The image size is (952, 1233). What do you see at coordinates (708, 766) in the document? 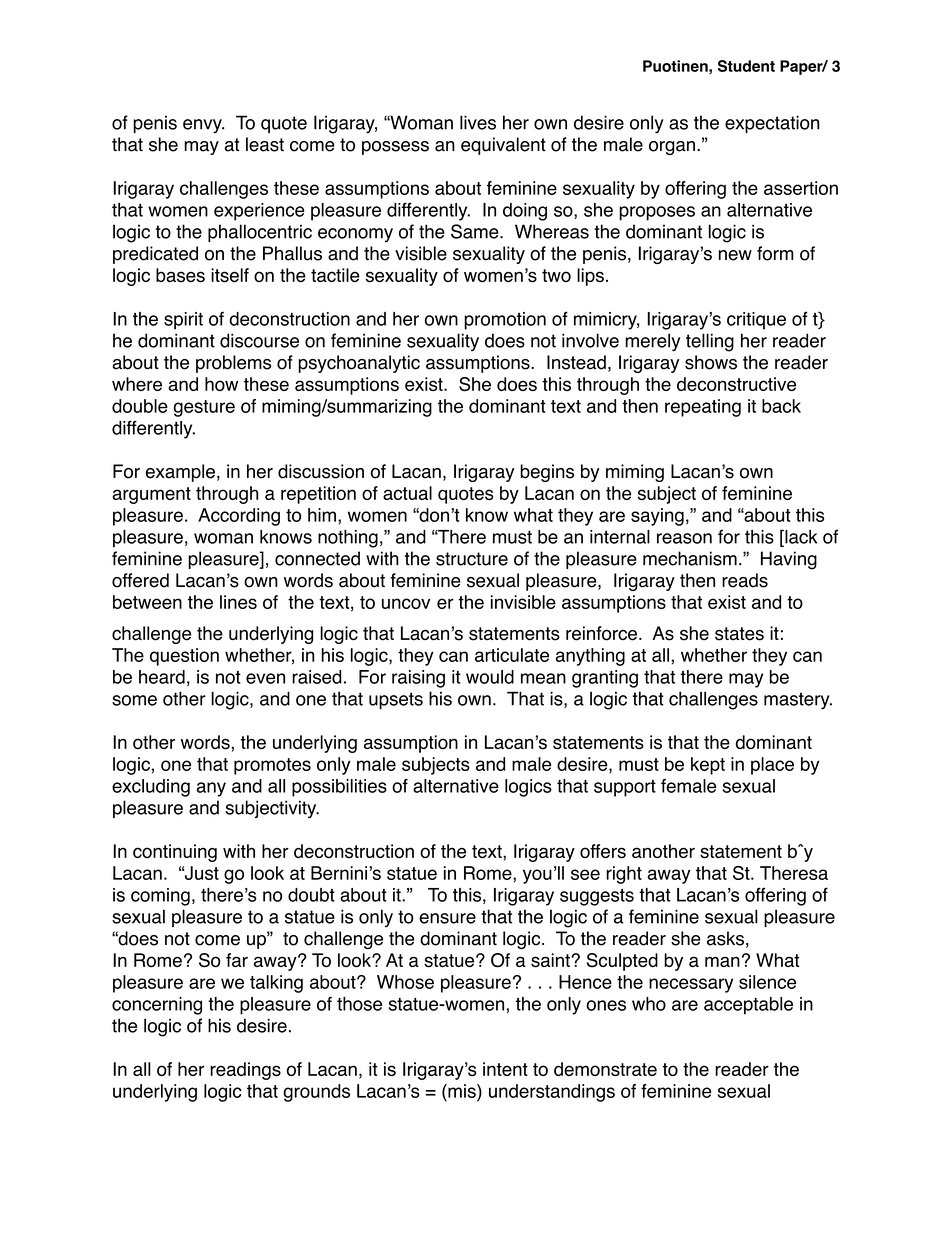
I see `kept` at bounding box center [708, 766].
